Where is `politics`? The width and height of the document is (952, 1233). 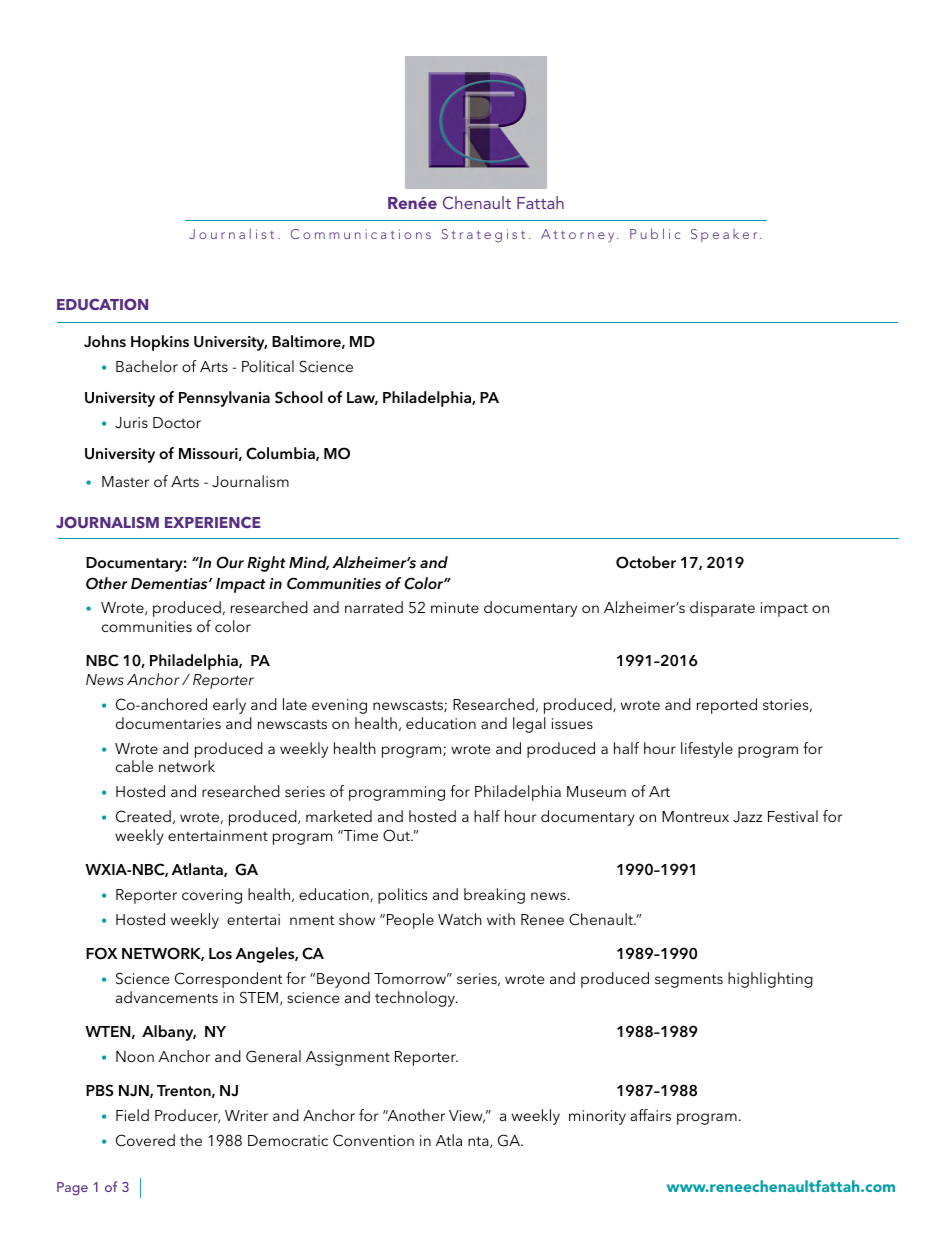 politics is located at coordinates (402, 896).
